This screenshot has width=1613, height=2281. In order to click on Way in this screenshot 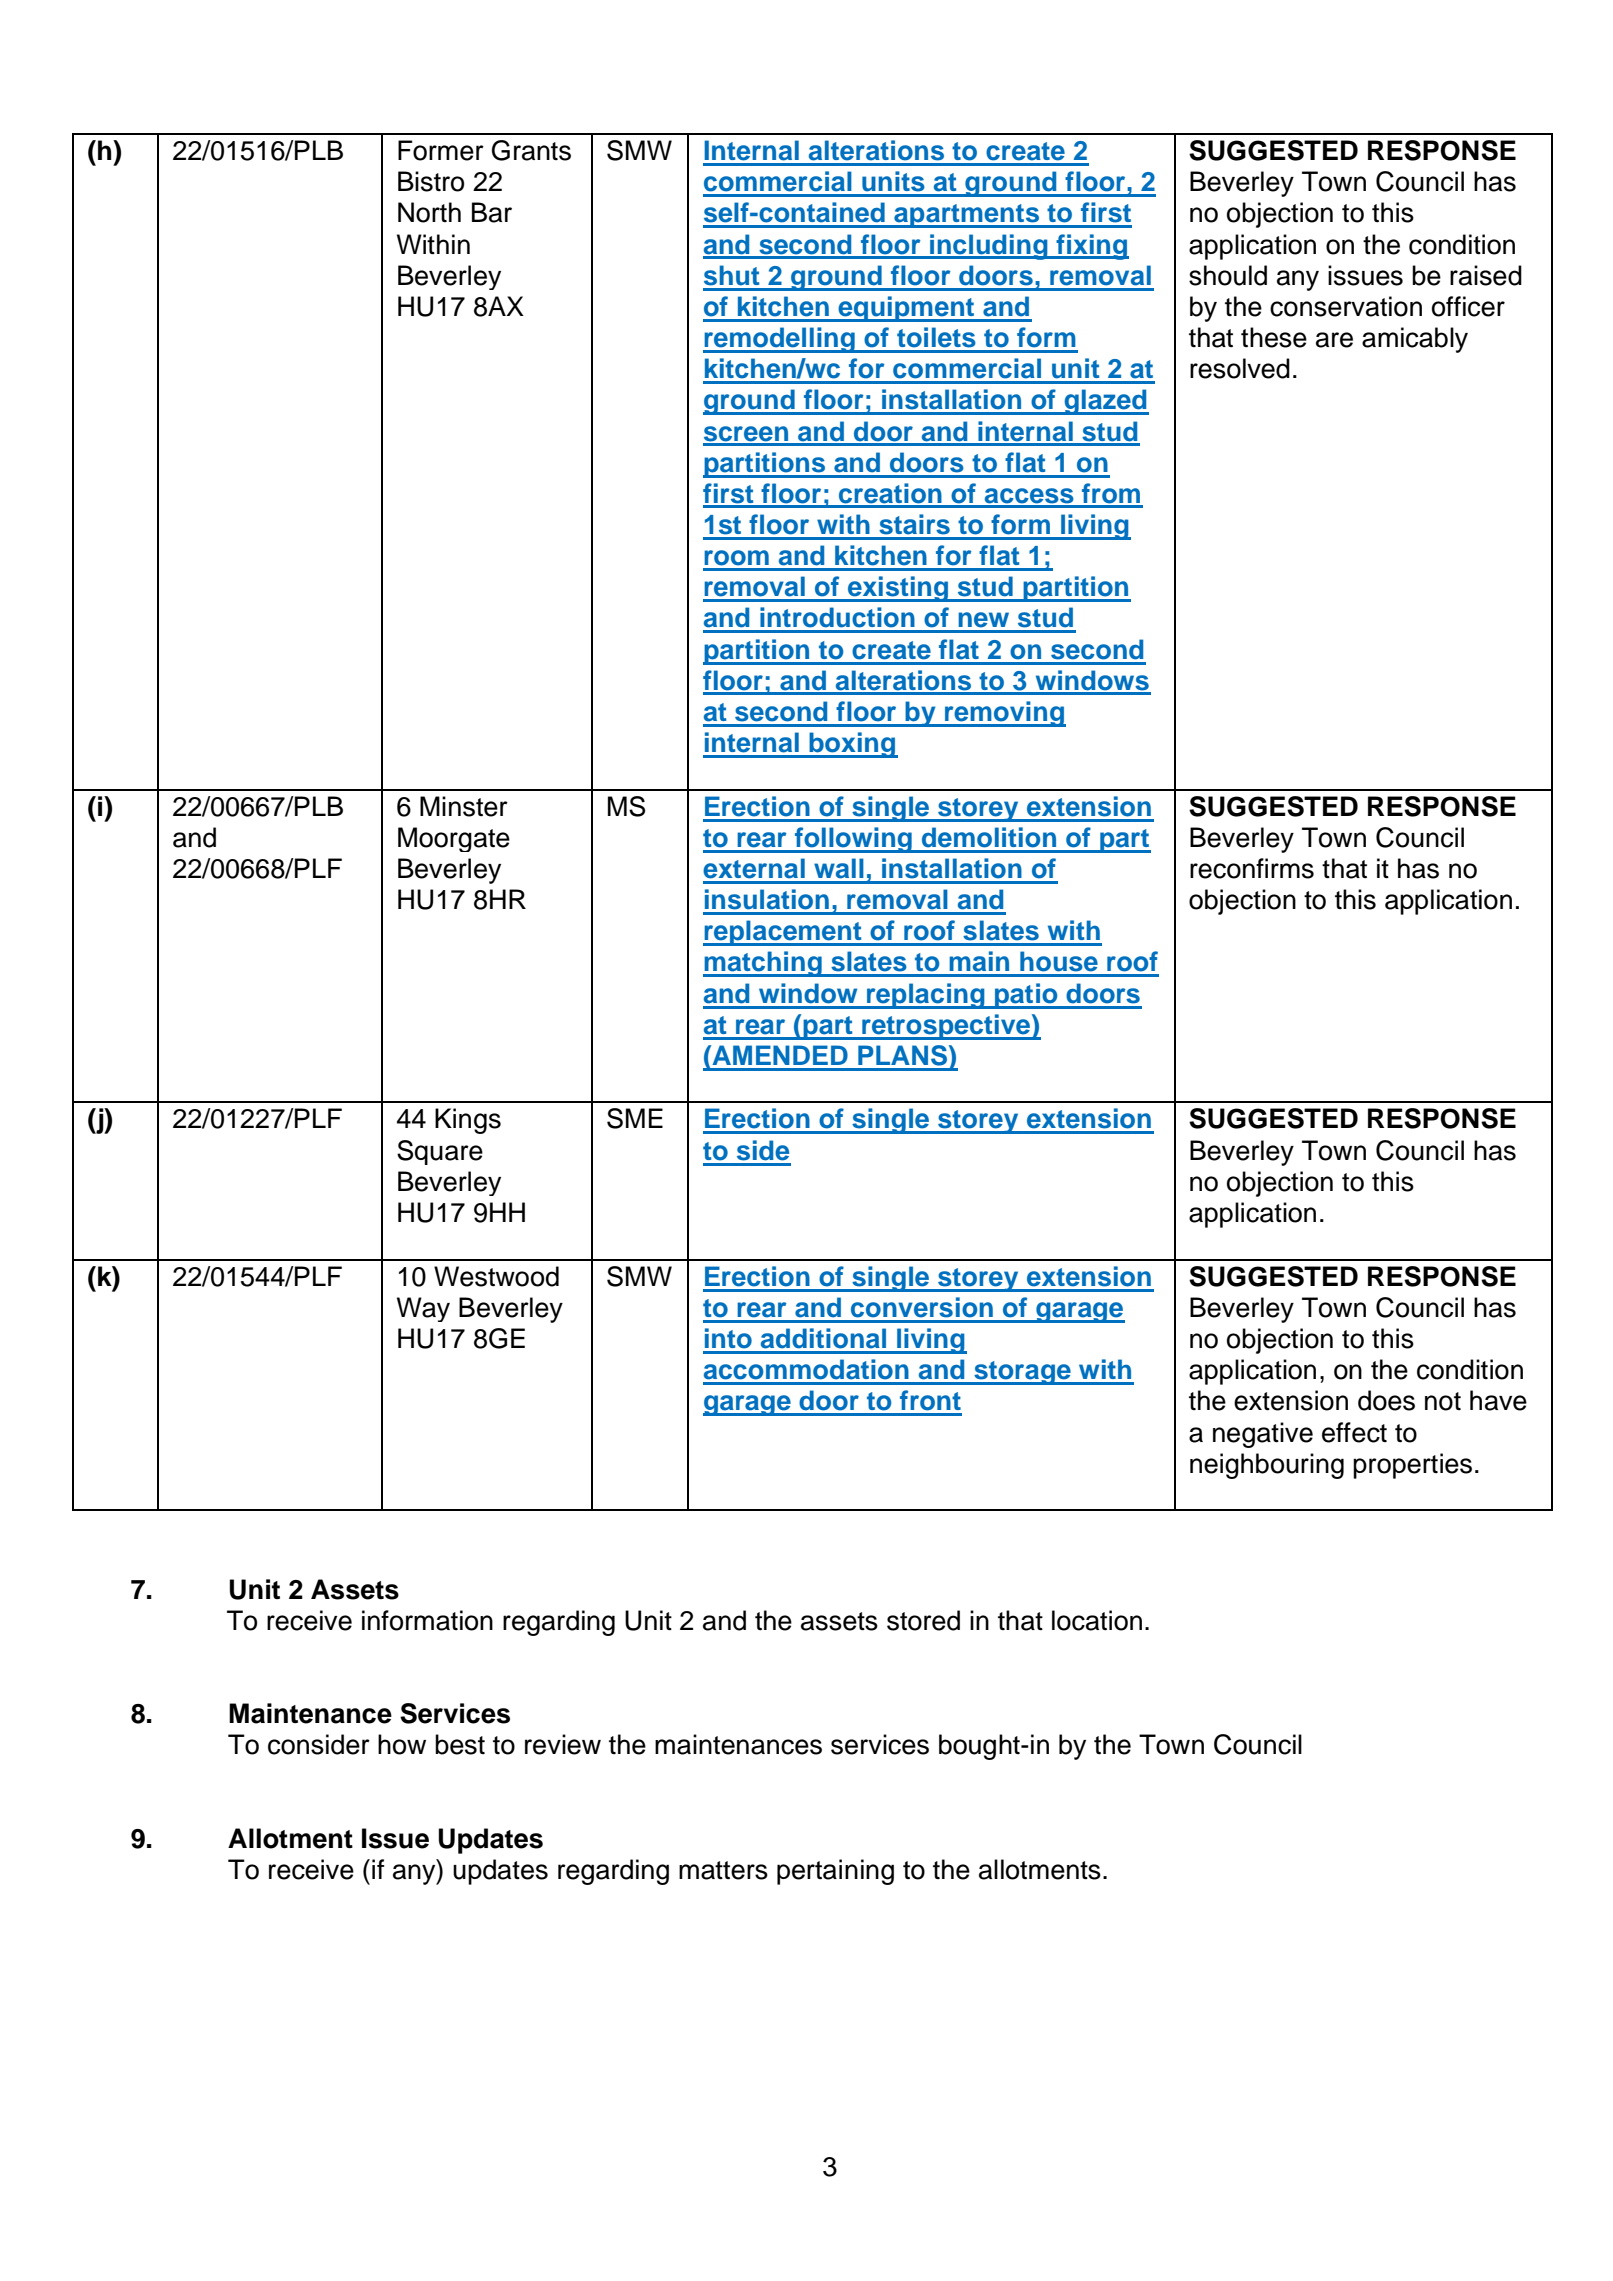, I will do `click(423, 1309)`.
